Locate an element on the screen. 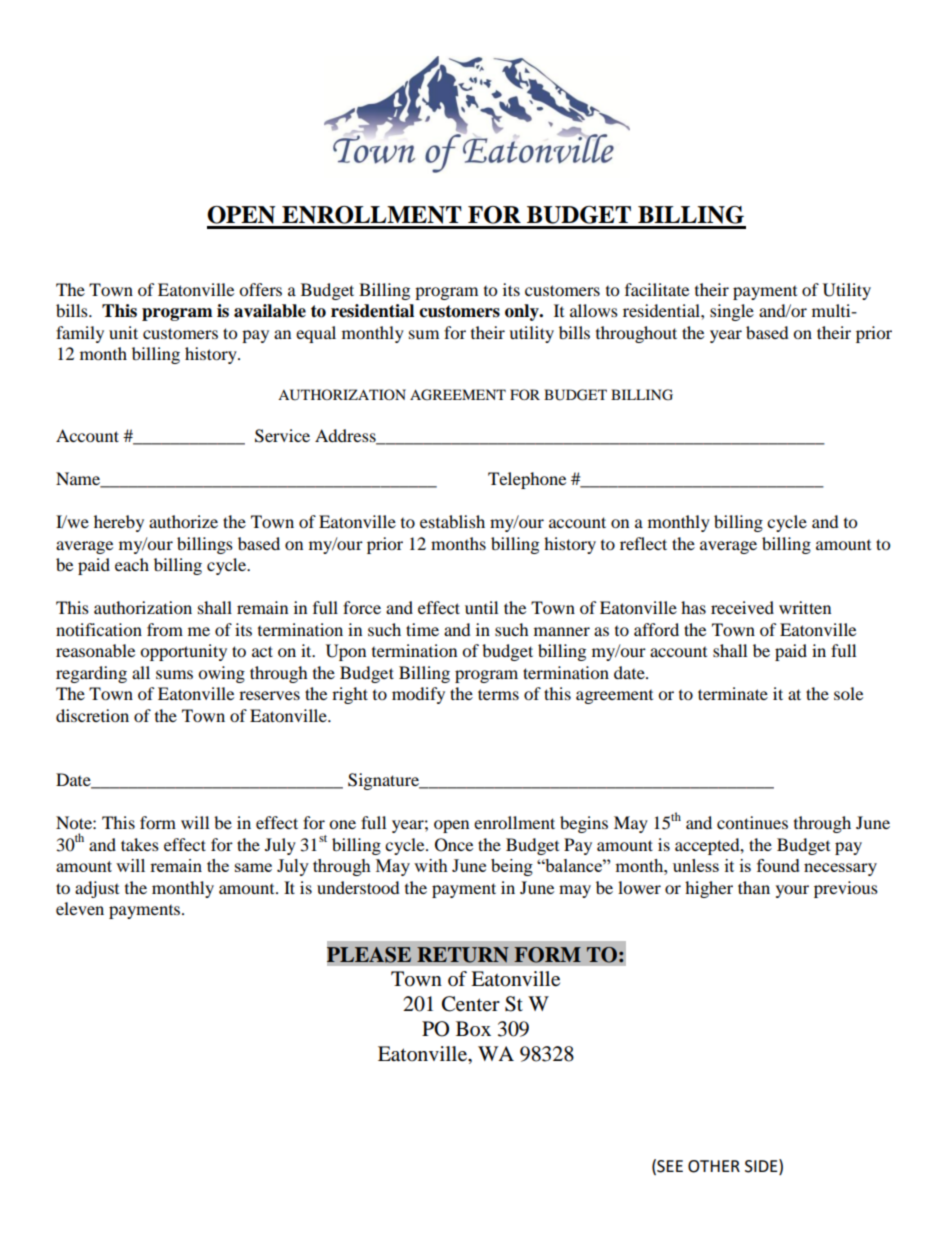  terms is located at coordinates (498, 694).
